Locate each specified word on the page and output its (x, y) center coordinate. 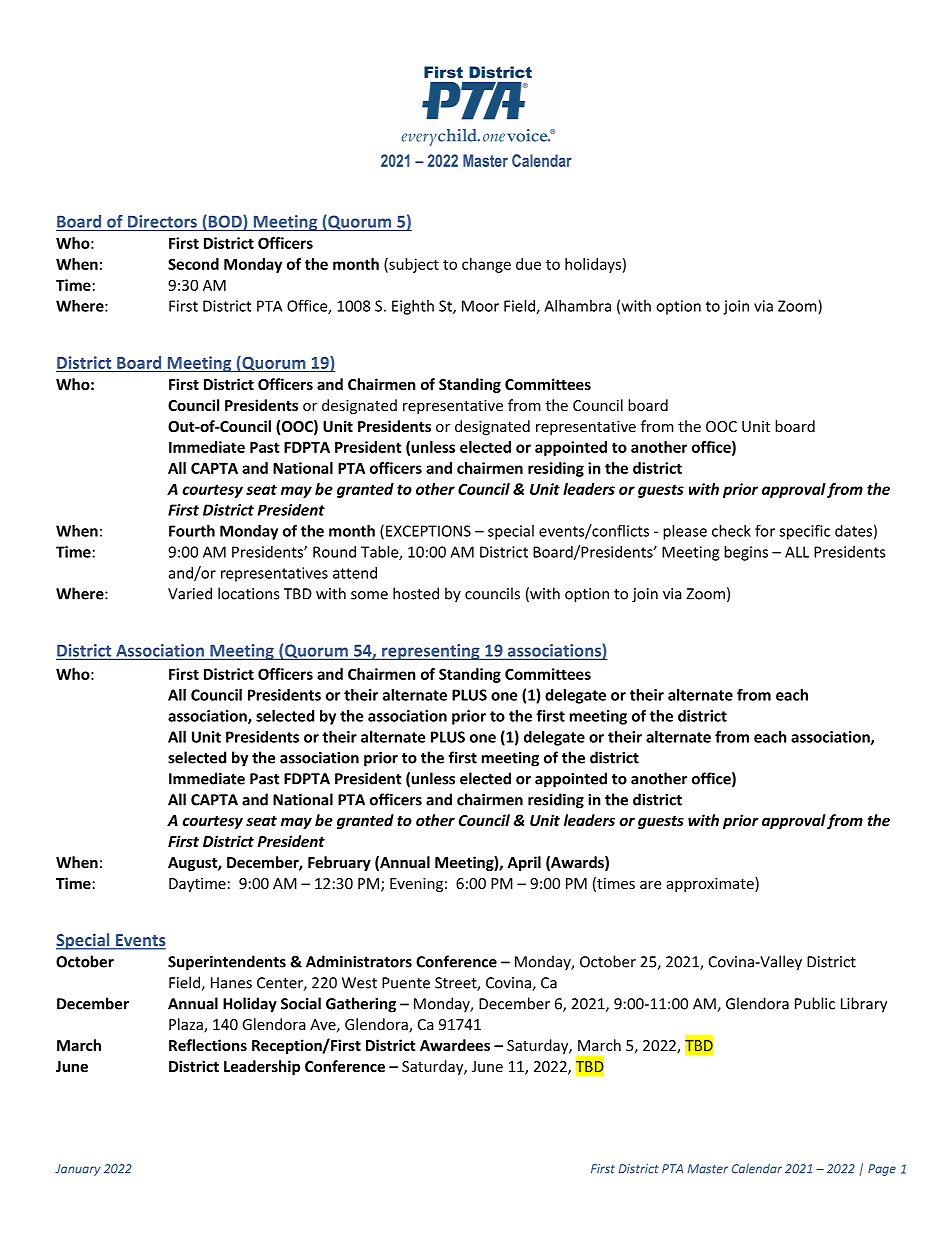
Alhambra (577, 306)
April (524, 863)
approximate (711, 884)
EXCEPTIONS (428, 531)
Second (193, 264)
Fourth (192, 531)
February (339, 863)
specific (804, 532)
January (77, 1170)
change (486, 265)
